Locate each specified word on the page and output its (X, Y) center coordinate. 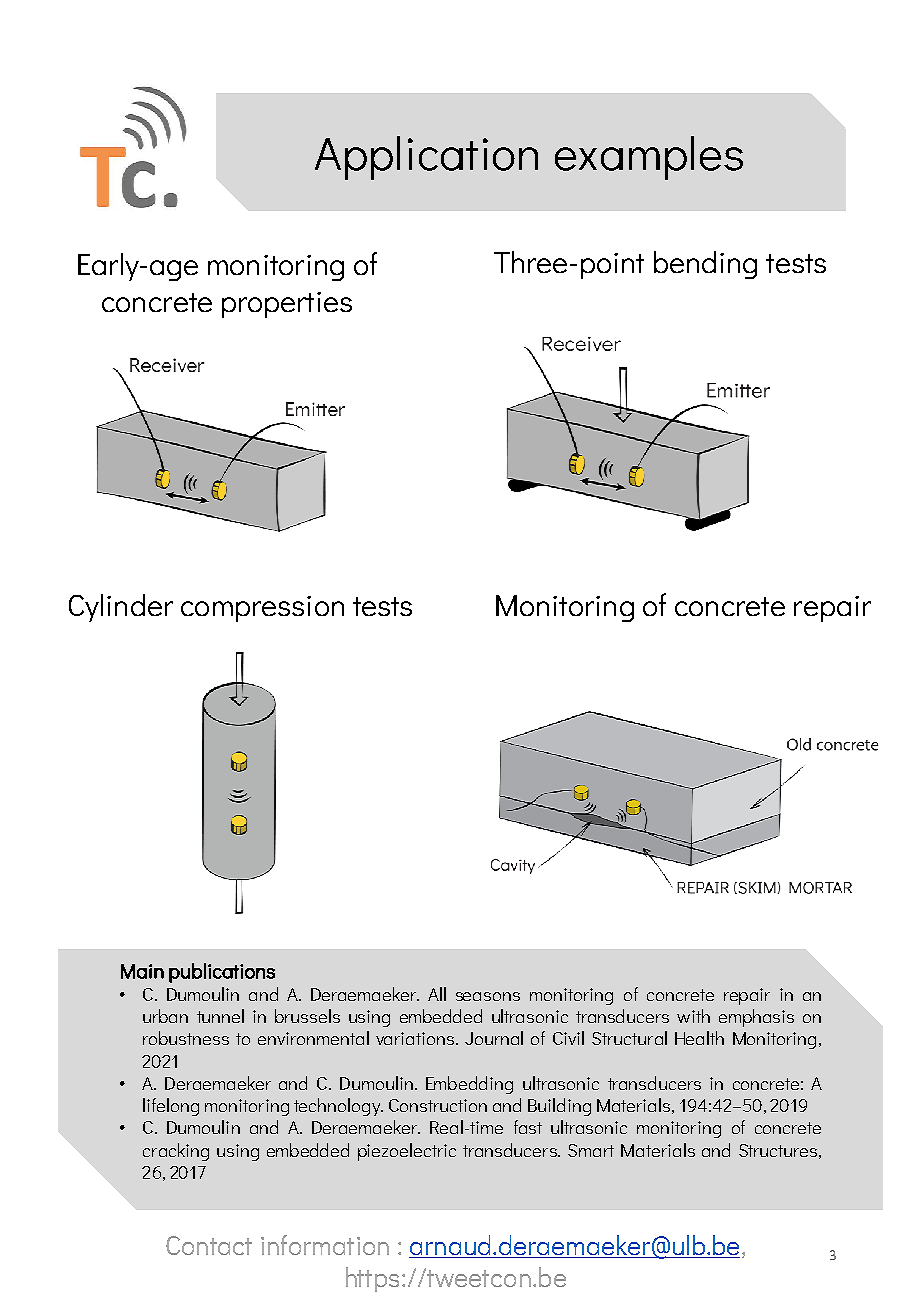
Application (426, 158)
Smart (591, 1150)
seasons (488, 996)
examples (649, 158)
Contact (209, 1245)
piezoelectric (407, 1152)
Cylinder (121, 608)
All (437, 994)
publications (222, 973)
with (693, 1016)
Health (699, 1038)
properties (287, 305)
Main (142, 971)
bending (705, 265)
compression (262, 609)
